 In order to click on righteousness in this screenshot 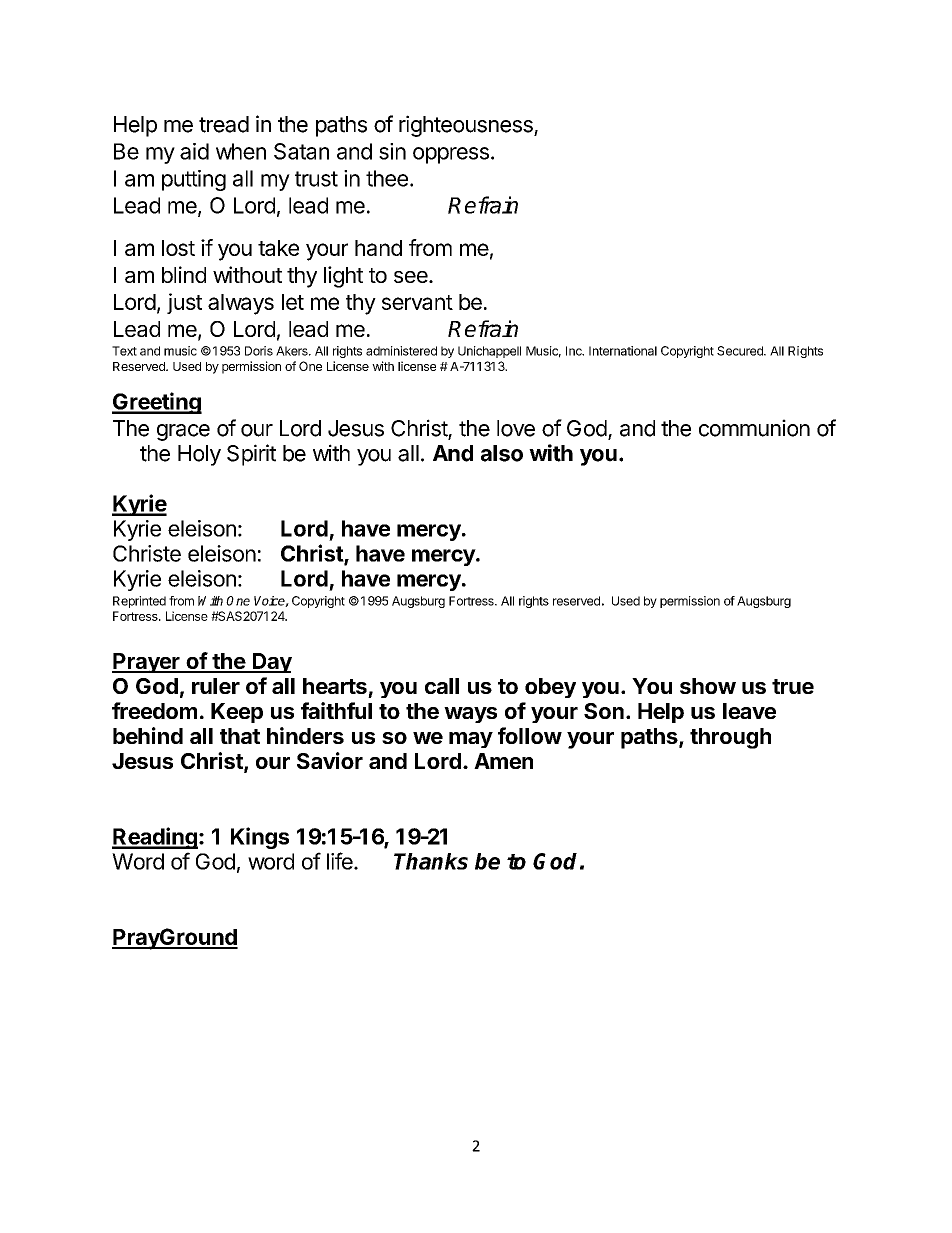, I will do `click(467, 126)`.
